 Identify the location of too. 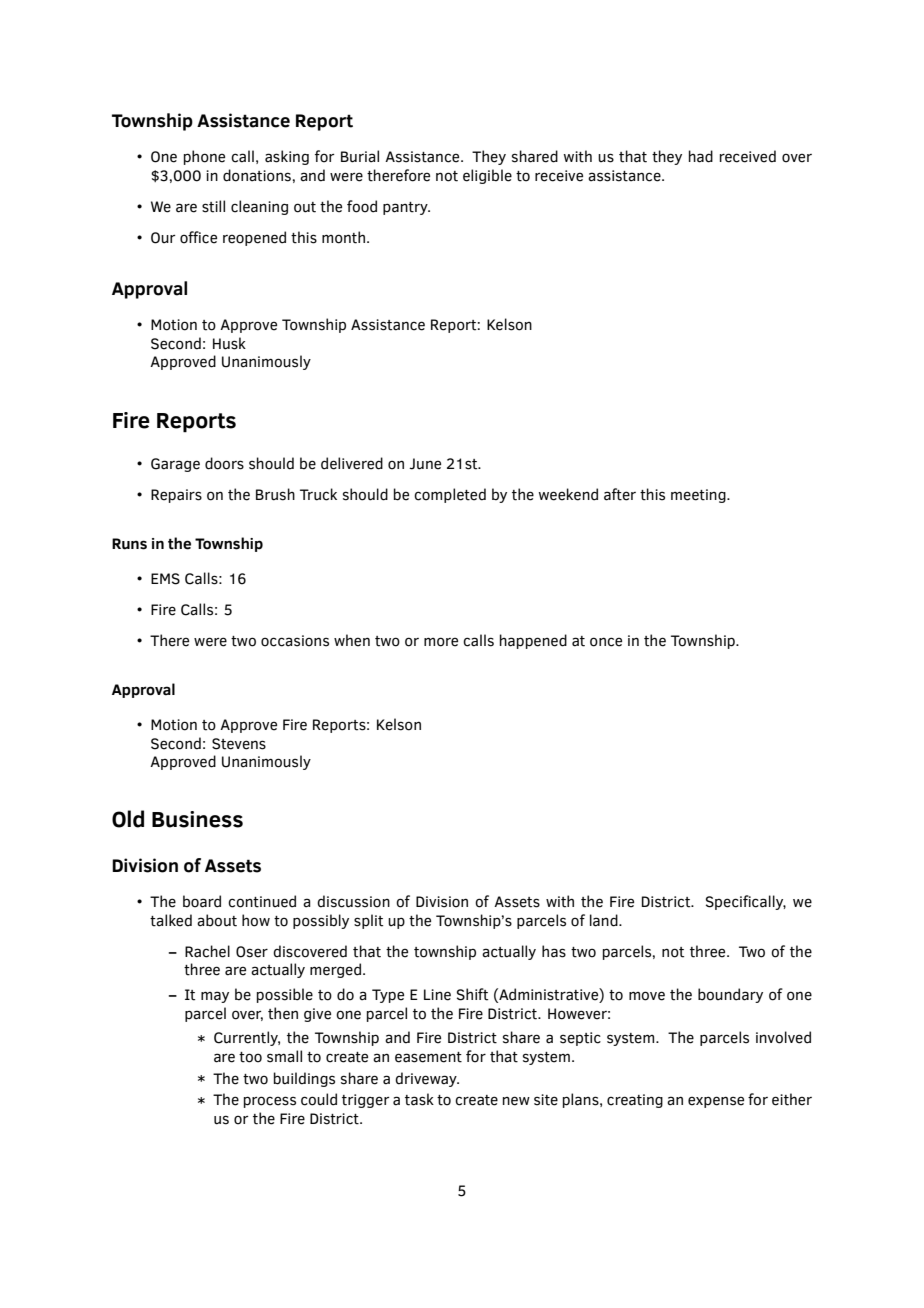
(250, 1057).
